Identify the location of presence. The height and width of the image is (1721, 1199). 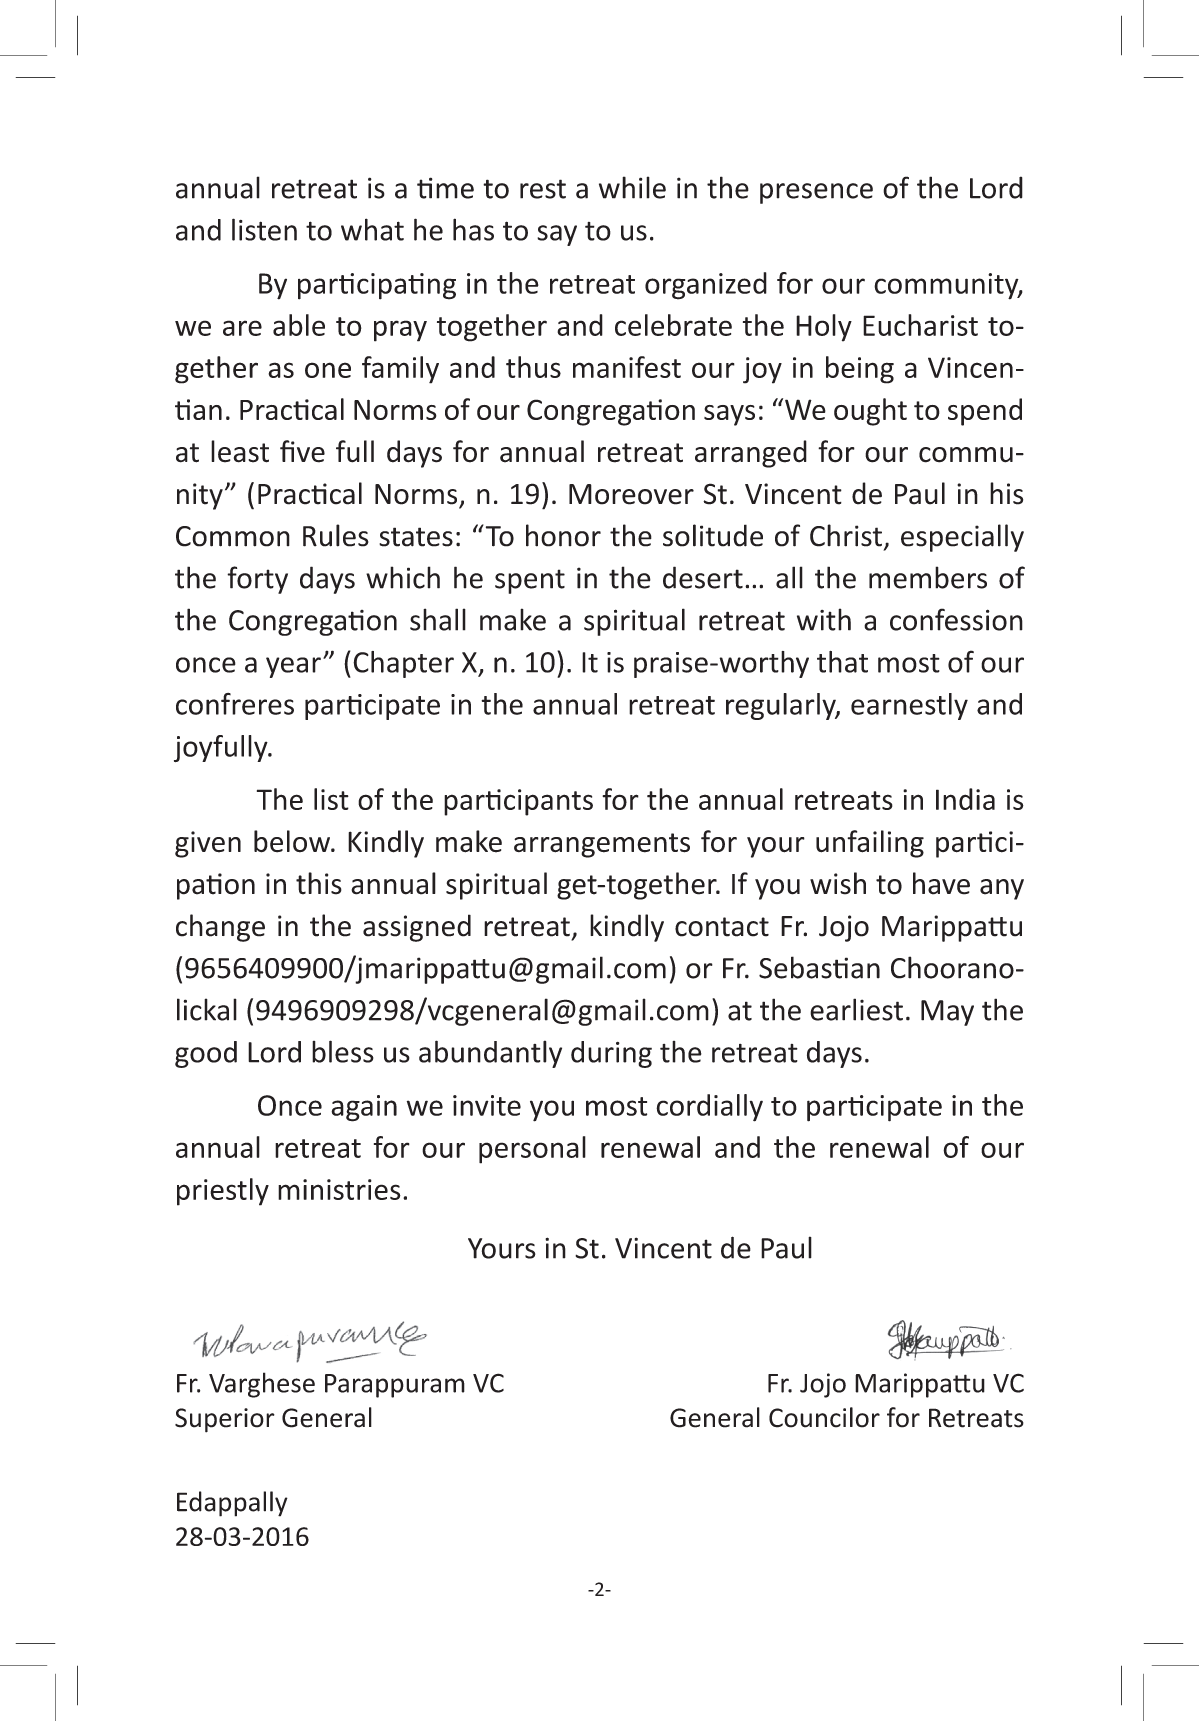
(816, 193).
